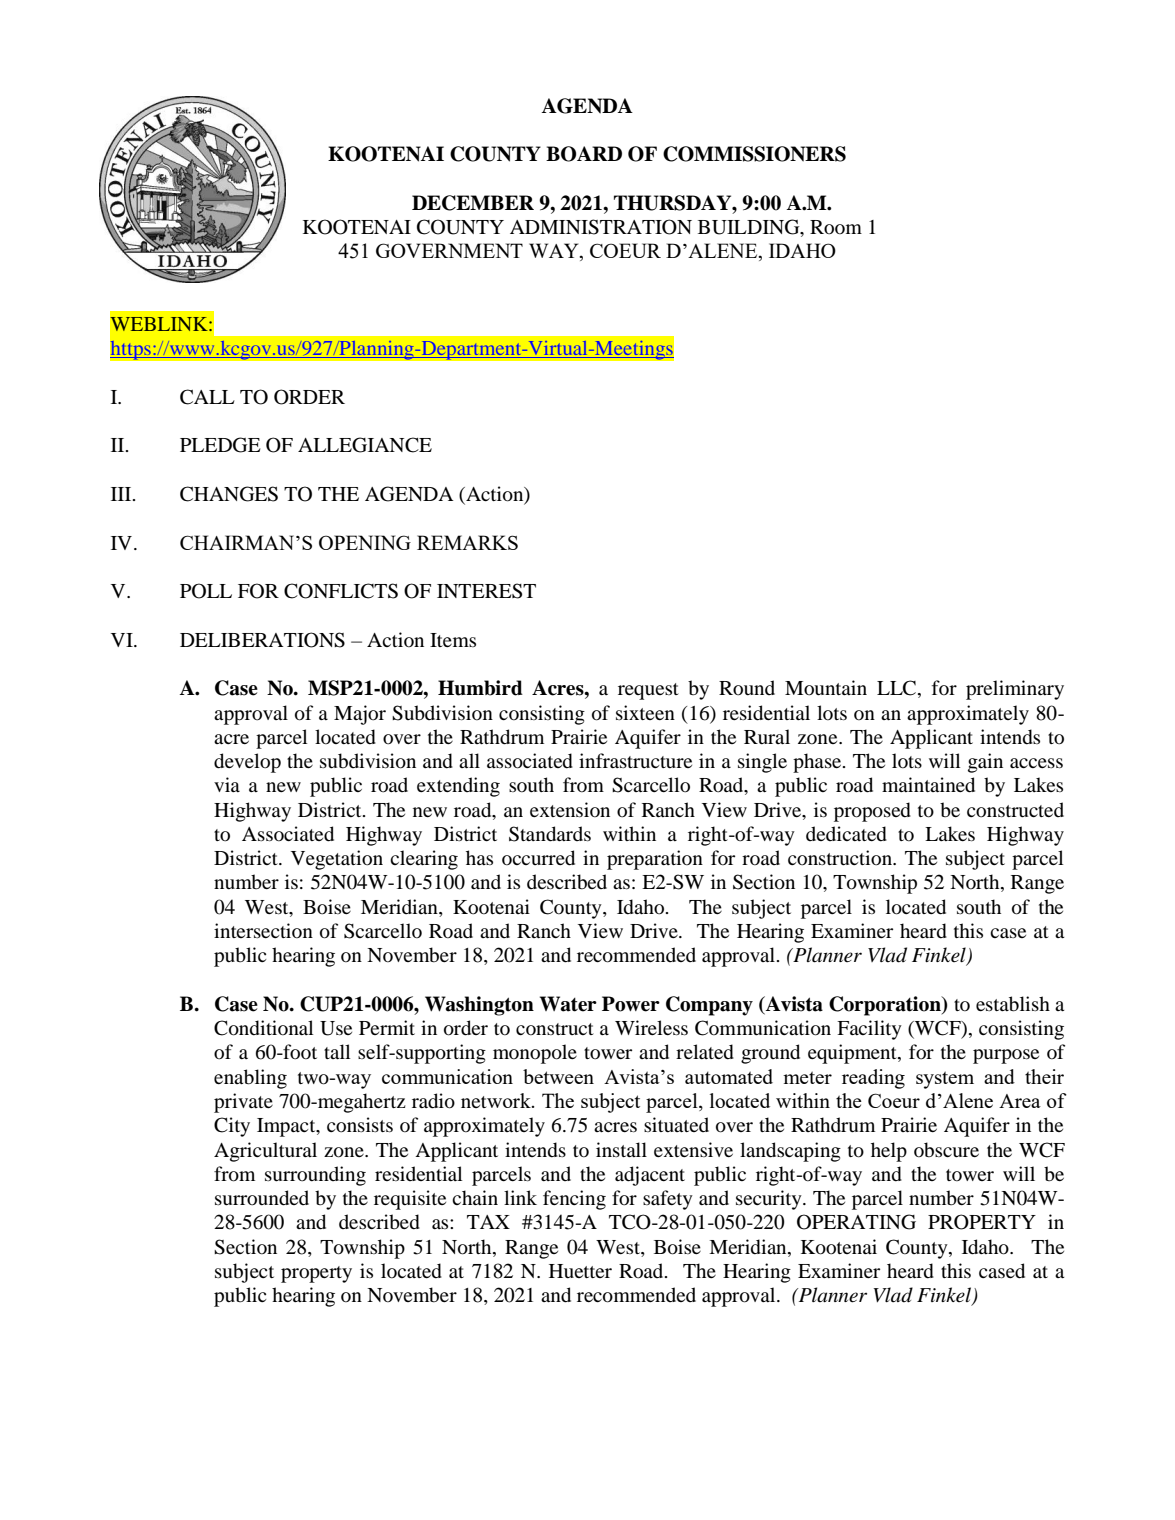 Image resolution: width=1175 pixels, height=1520 pixels. What do you see at coordinates (836, 227) in the screenshot?
I see `Room` at bounding box center [836, 227].
